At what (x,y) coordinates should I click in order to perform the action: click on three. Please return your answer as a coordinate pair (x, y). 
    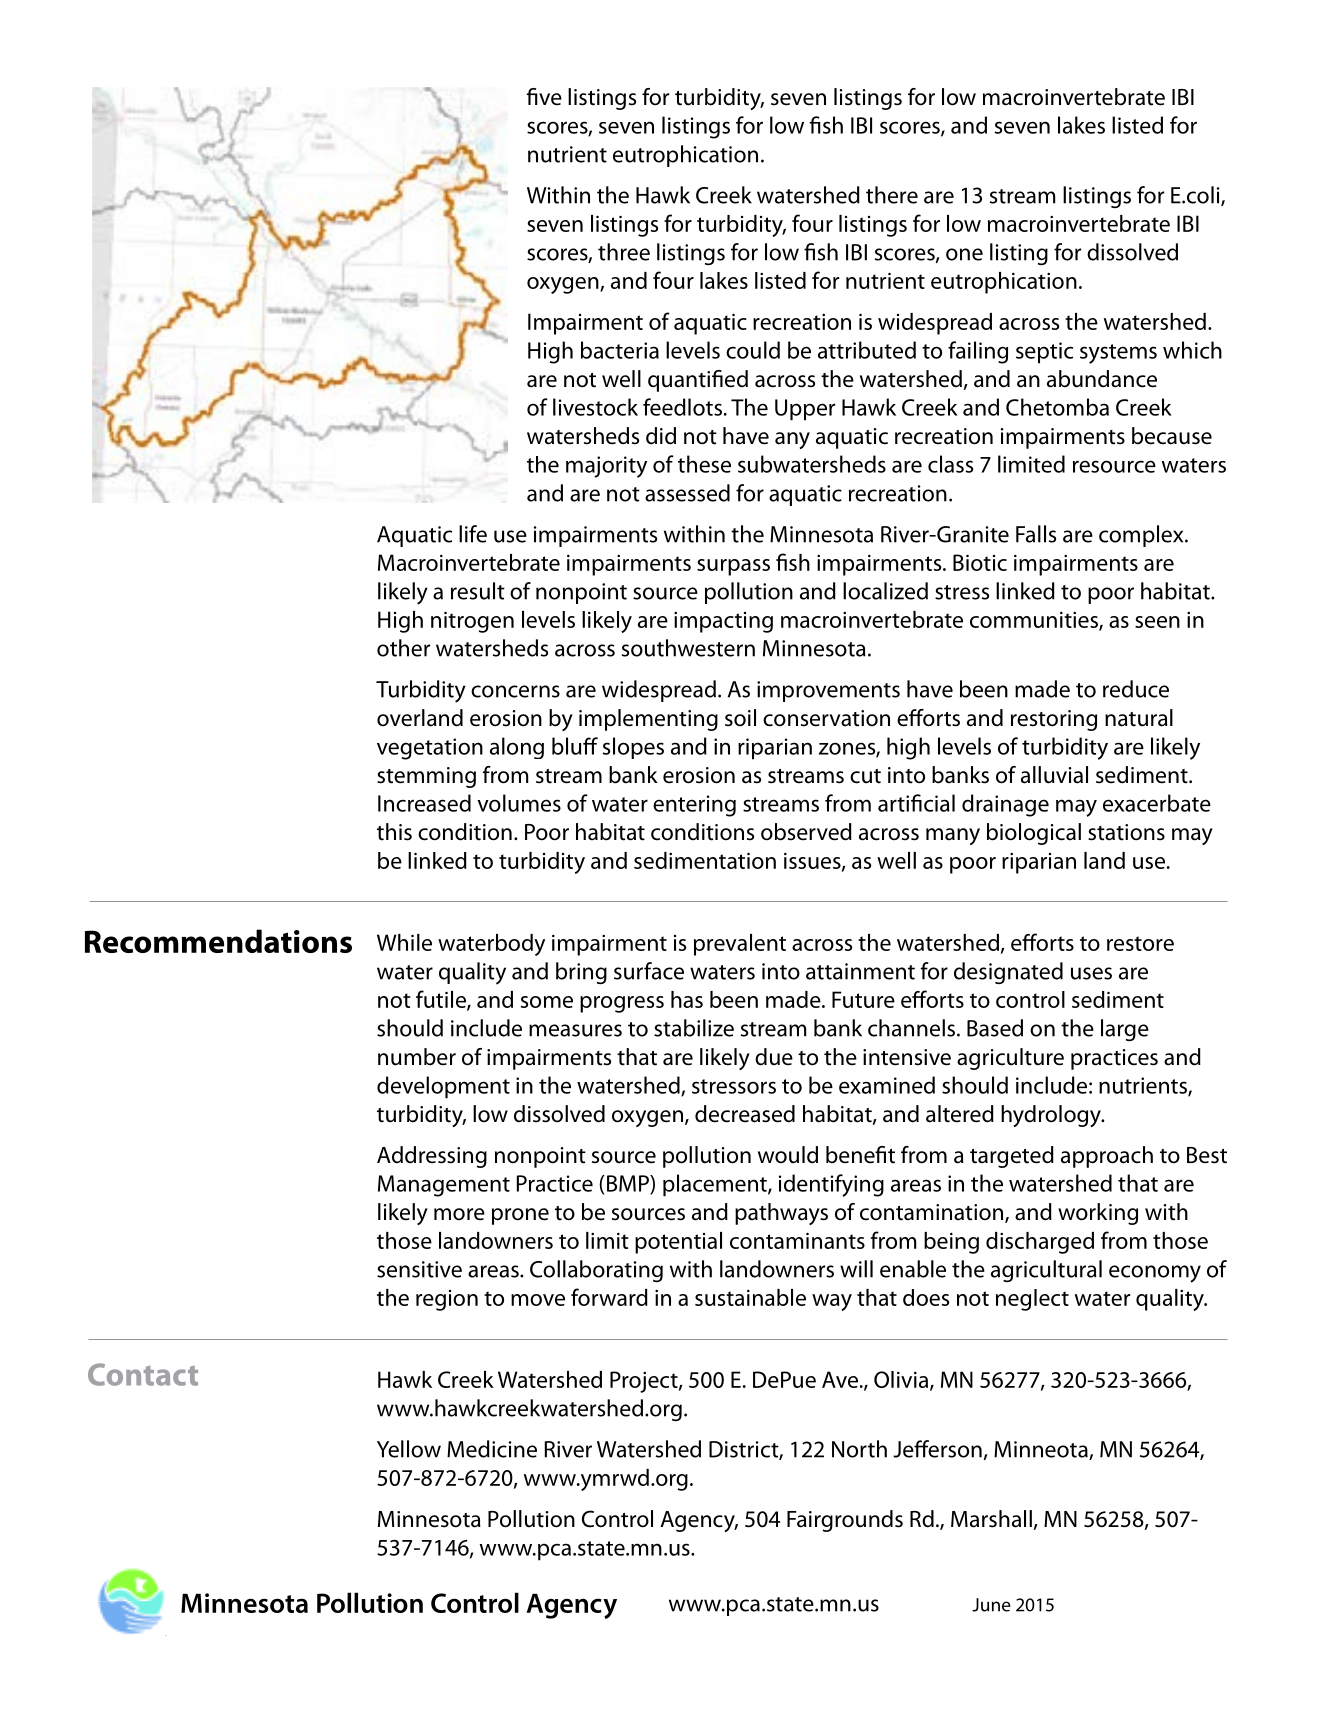
    Looking at the image, I should click on (624, 252).
